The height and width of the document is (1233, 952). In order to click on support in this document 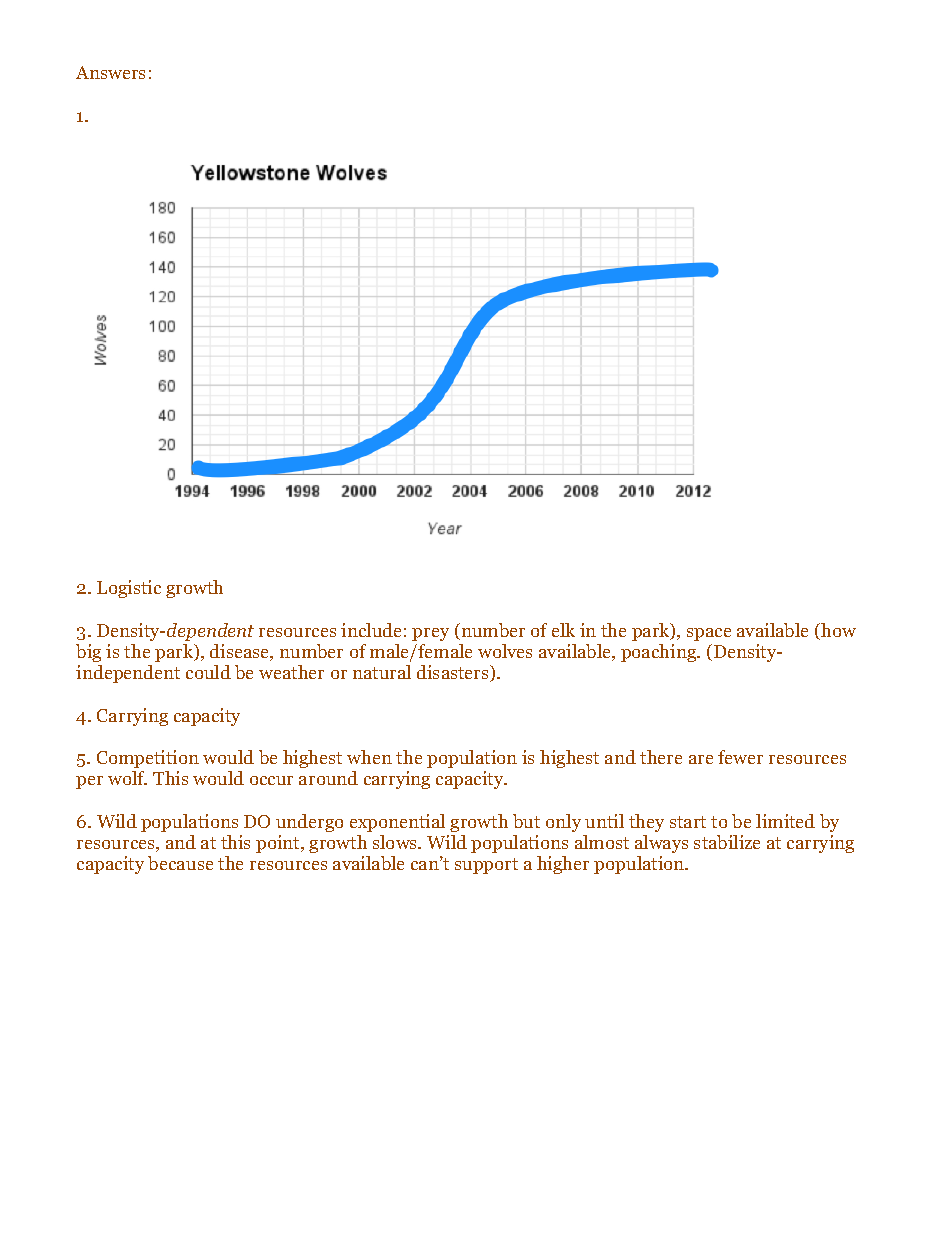, I will do `click(486, 866)`.
